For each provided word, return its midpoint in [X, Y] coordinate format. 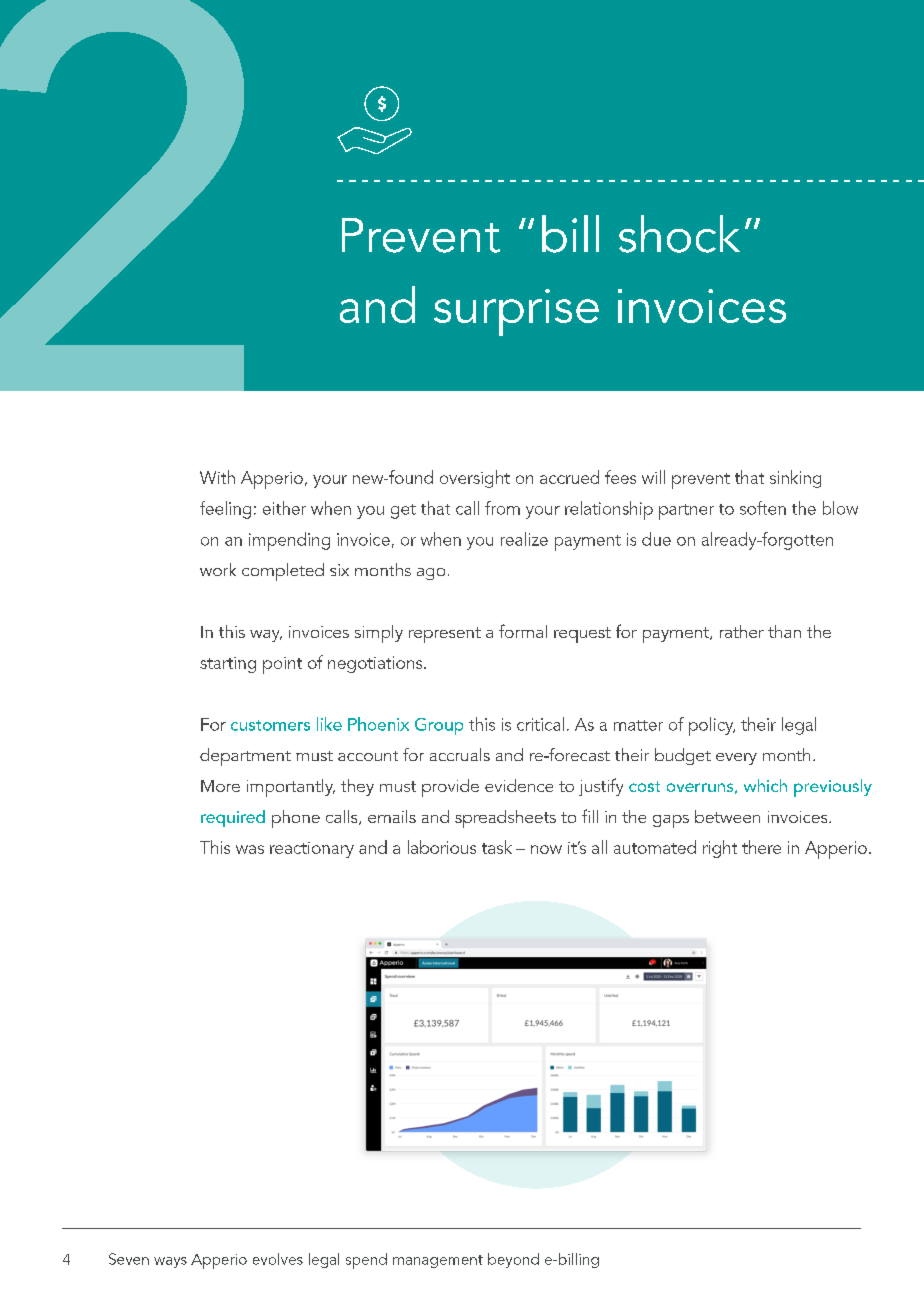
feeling [225, 510]
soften [763, 508]
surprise [516, 312]
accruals [460, 754]
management [438, 1261]
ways [170, 1262]
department [245, 757]
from [502, 508]
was [250, 849]
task [497, 847]
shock [679, 234]
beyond [513, 1260]
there [761, 847]
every [736, 759]
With [217, 477]
